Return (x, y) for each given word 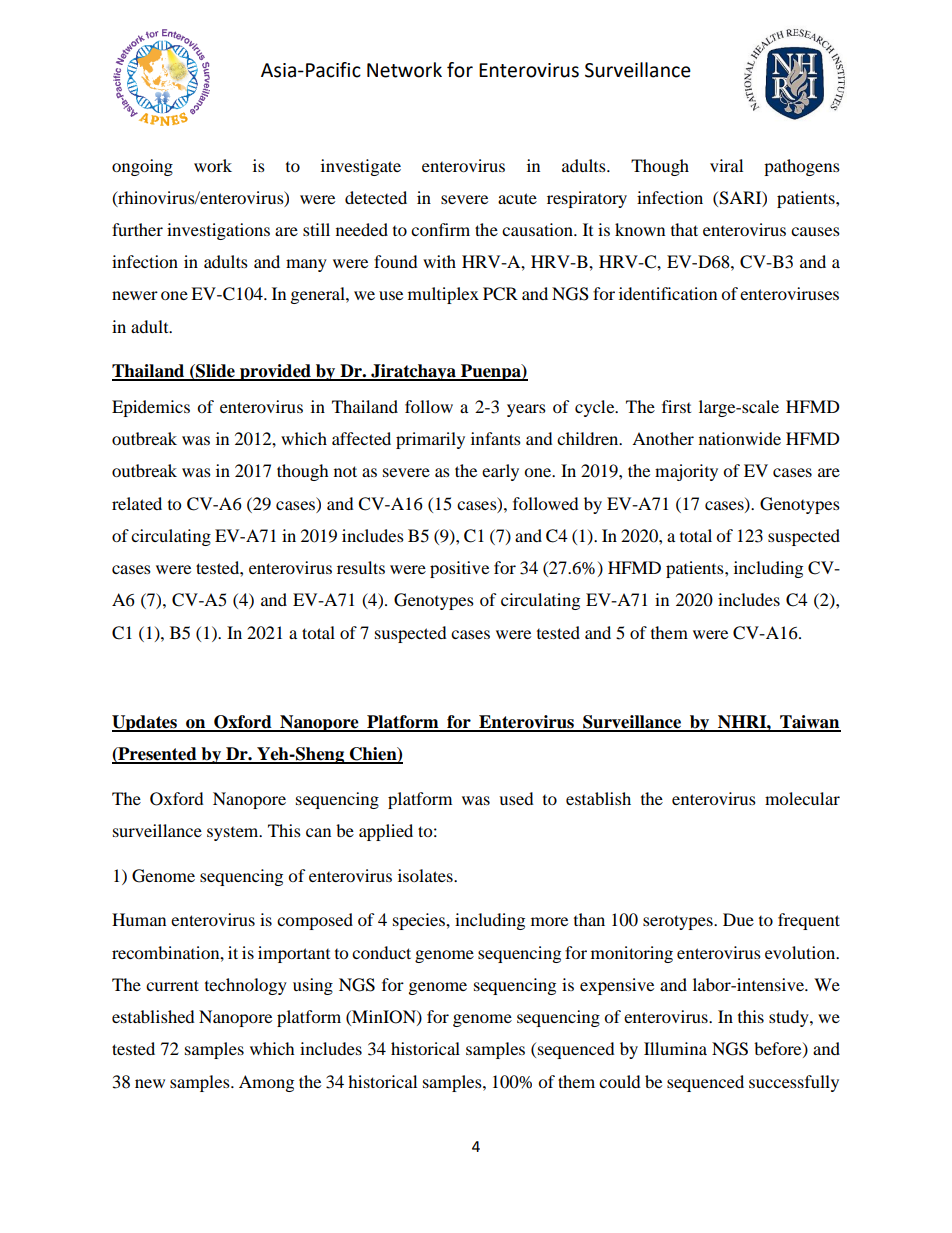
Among (266, 1083)
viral (726, 165)
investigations (218, 231)
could (620, 1081)
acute (517, 198)
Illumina (675, 1048)
